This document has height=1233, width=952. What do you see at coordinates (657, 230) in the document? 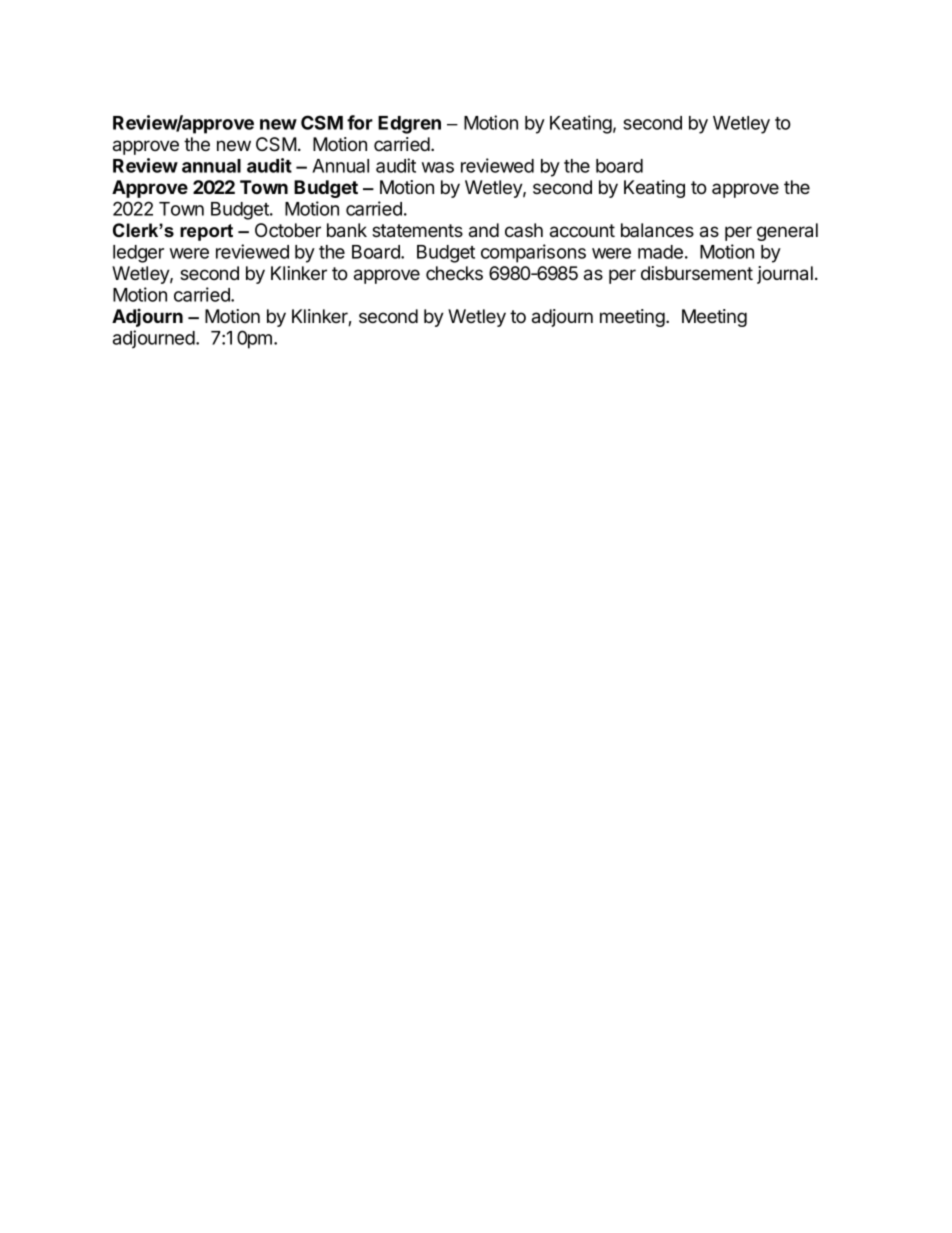
I see `balances` at bounding box center [657, 230].
